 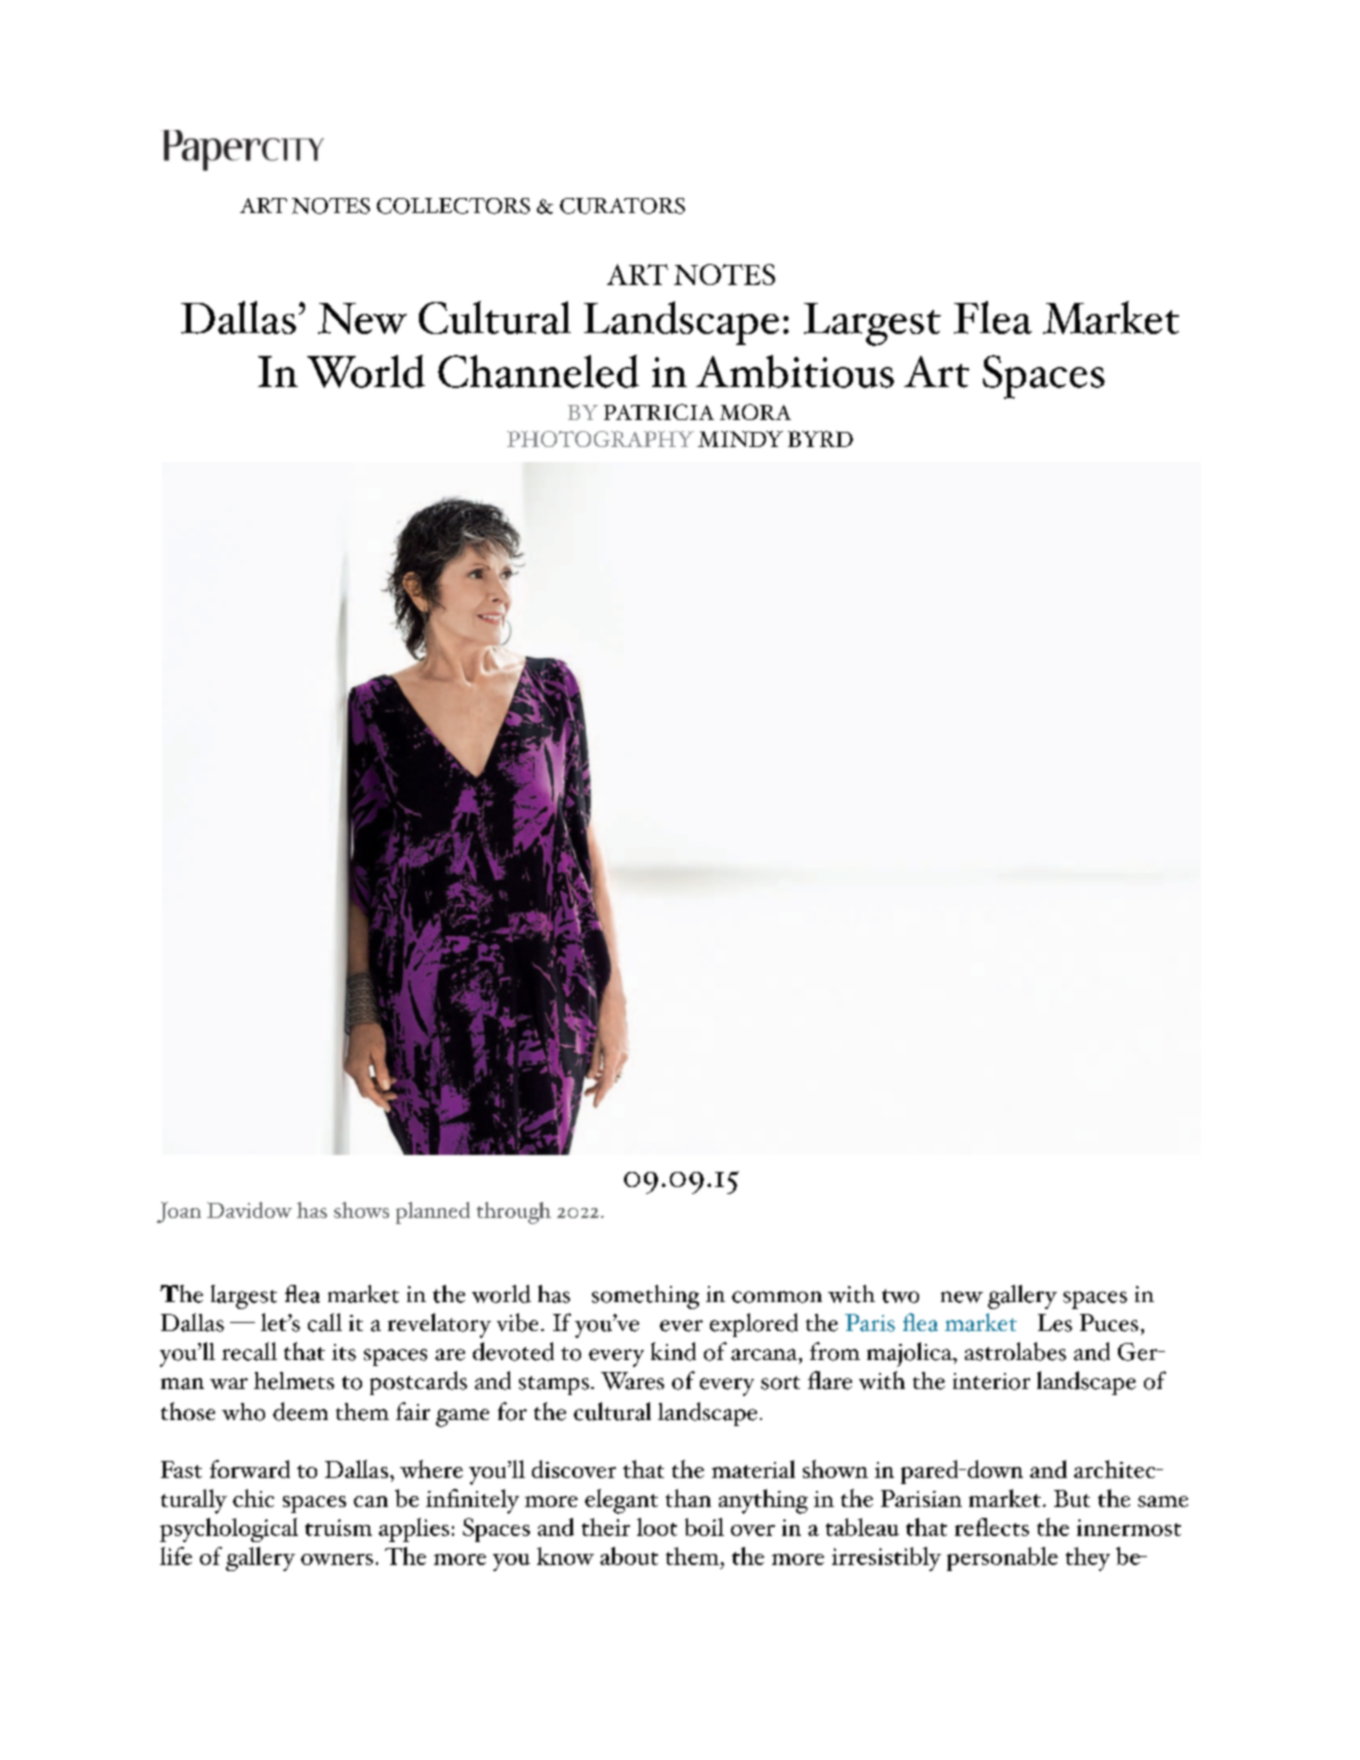 What do you see at coordinates (622, 206) in the screenshot?
I see `CURATORS` at bounding box center [622, 206].
